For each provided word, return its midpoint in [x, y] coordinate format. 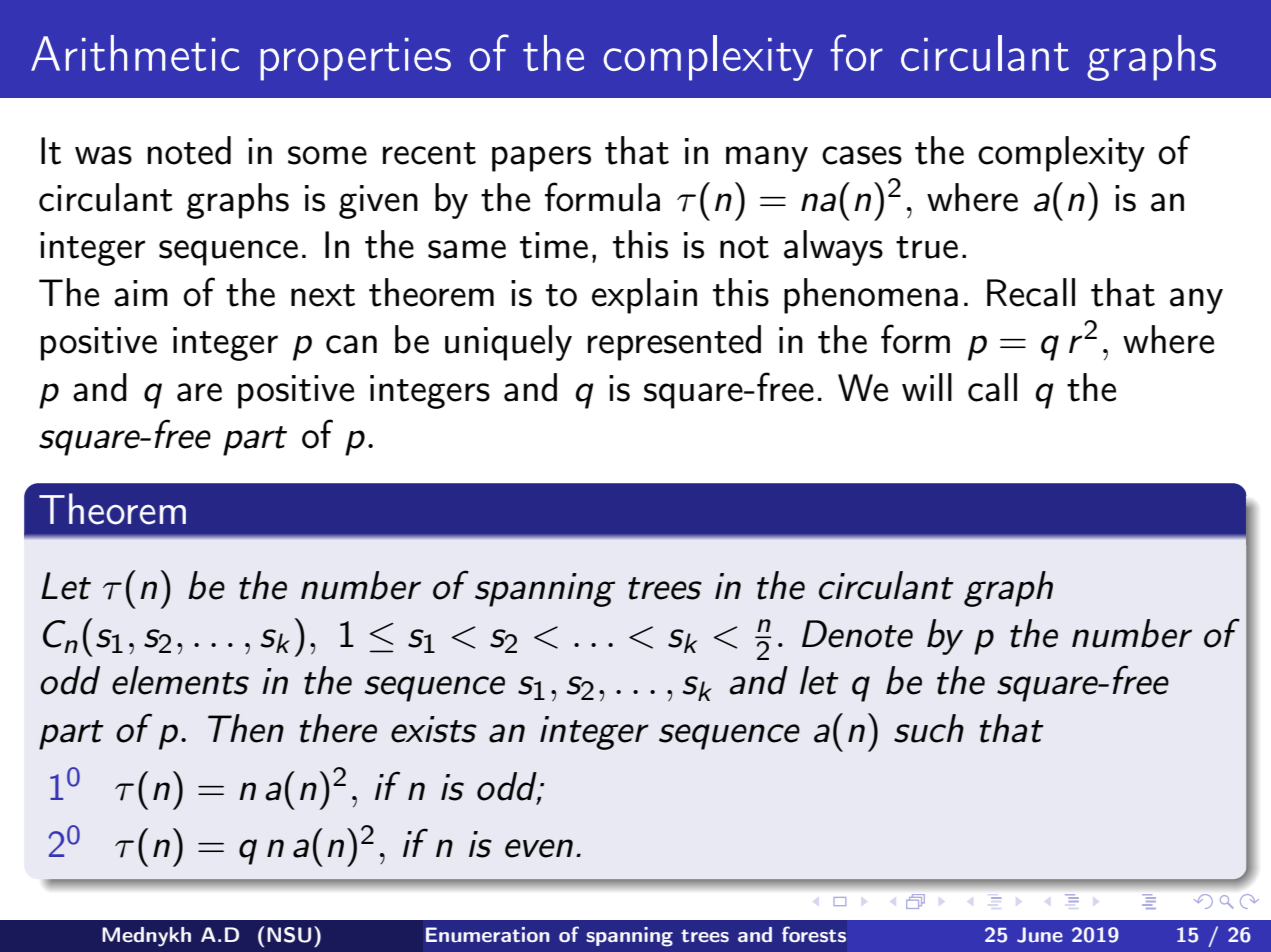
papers [541, 159]
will [927, 387]
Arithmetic [135, 53]
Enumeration [488, 934]
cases [862, 155]
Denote [857, 634]
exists [434, 729]
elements [180, 680]
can [351, 344]
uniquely [508, 343]
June [1040, 935]
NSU [289, 935]
